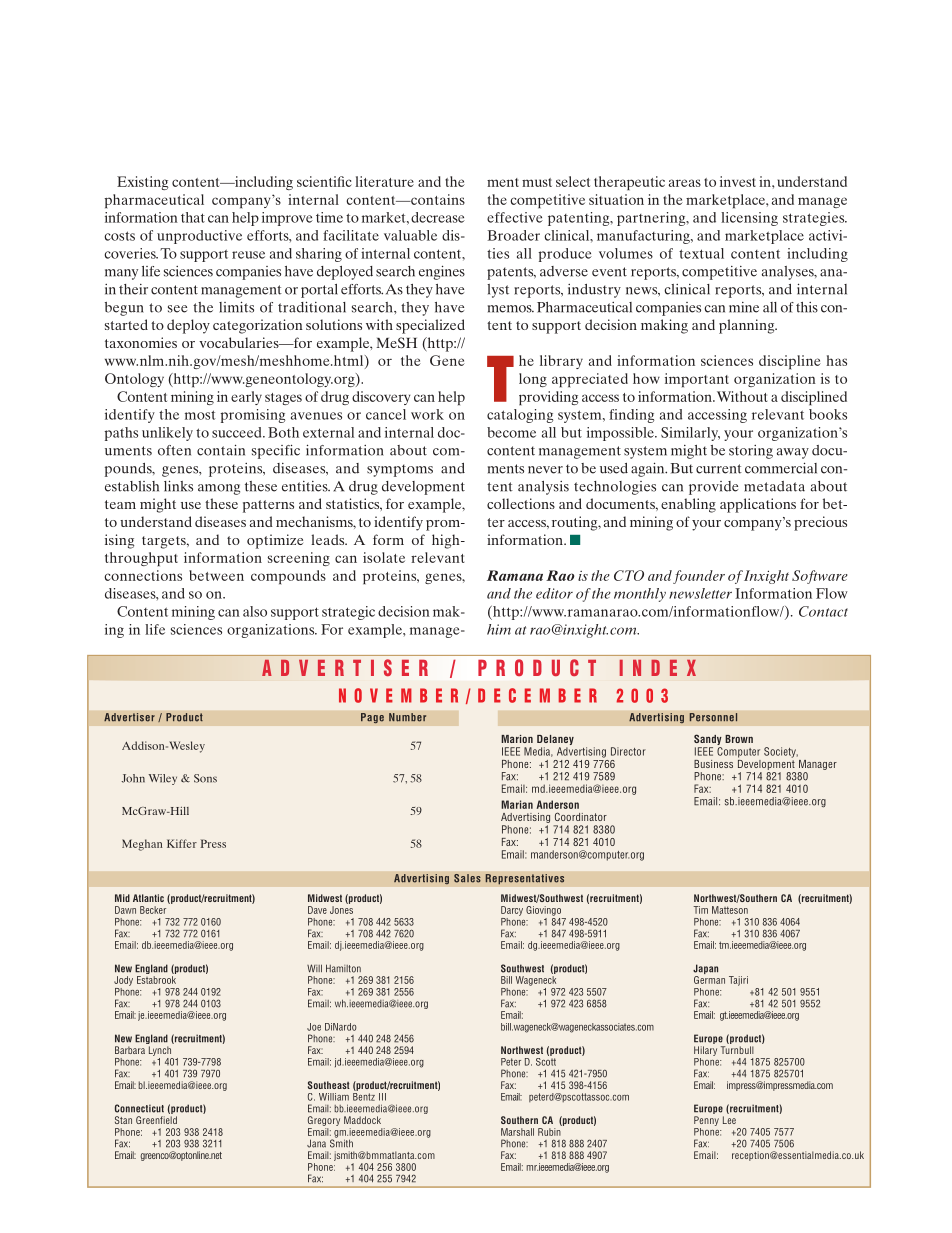 The height and width of the screenshot is (1233, 952). Describe the element at coordinates (499, 629) in the screenshot. I see `him` at that location.
